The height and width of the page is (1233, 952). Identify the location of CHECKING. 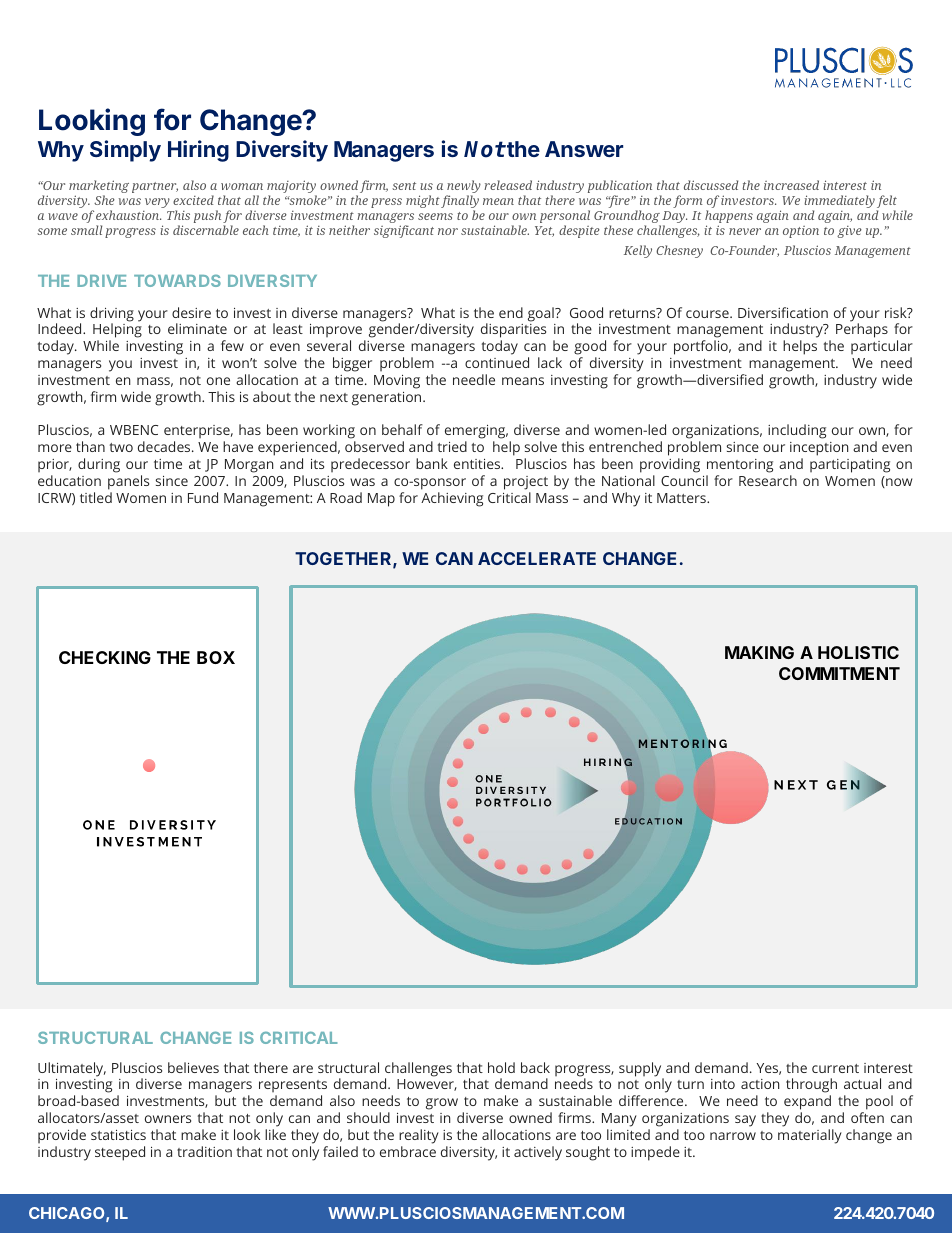
(105, 657).
